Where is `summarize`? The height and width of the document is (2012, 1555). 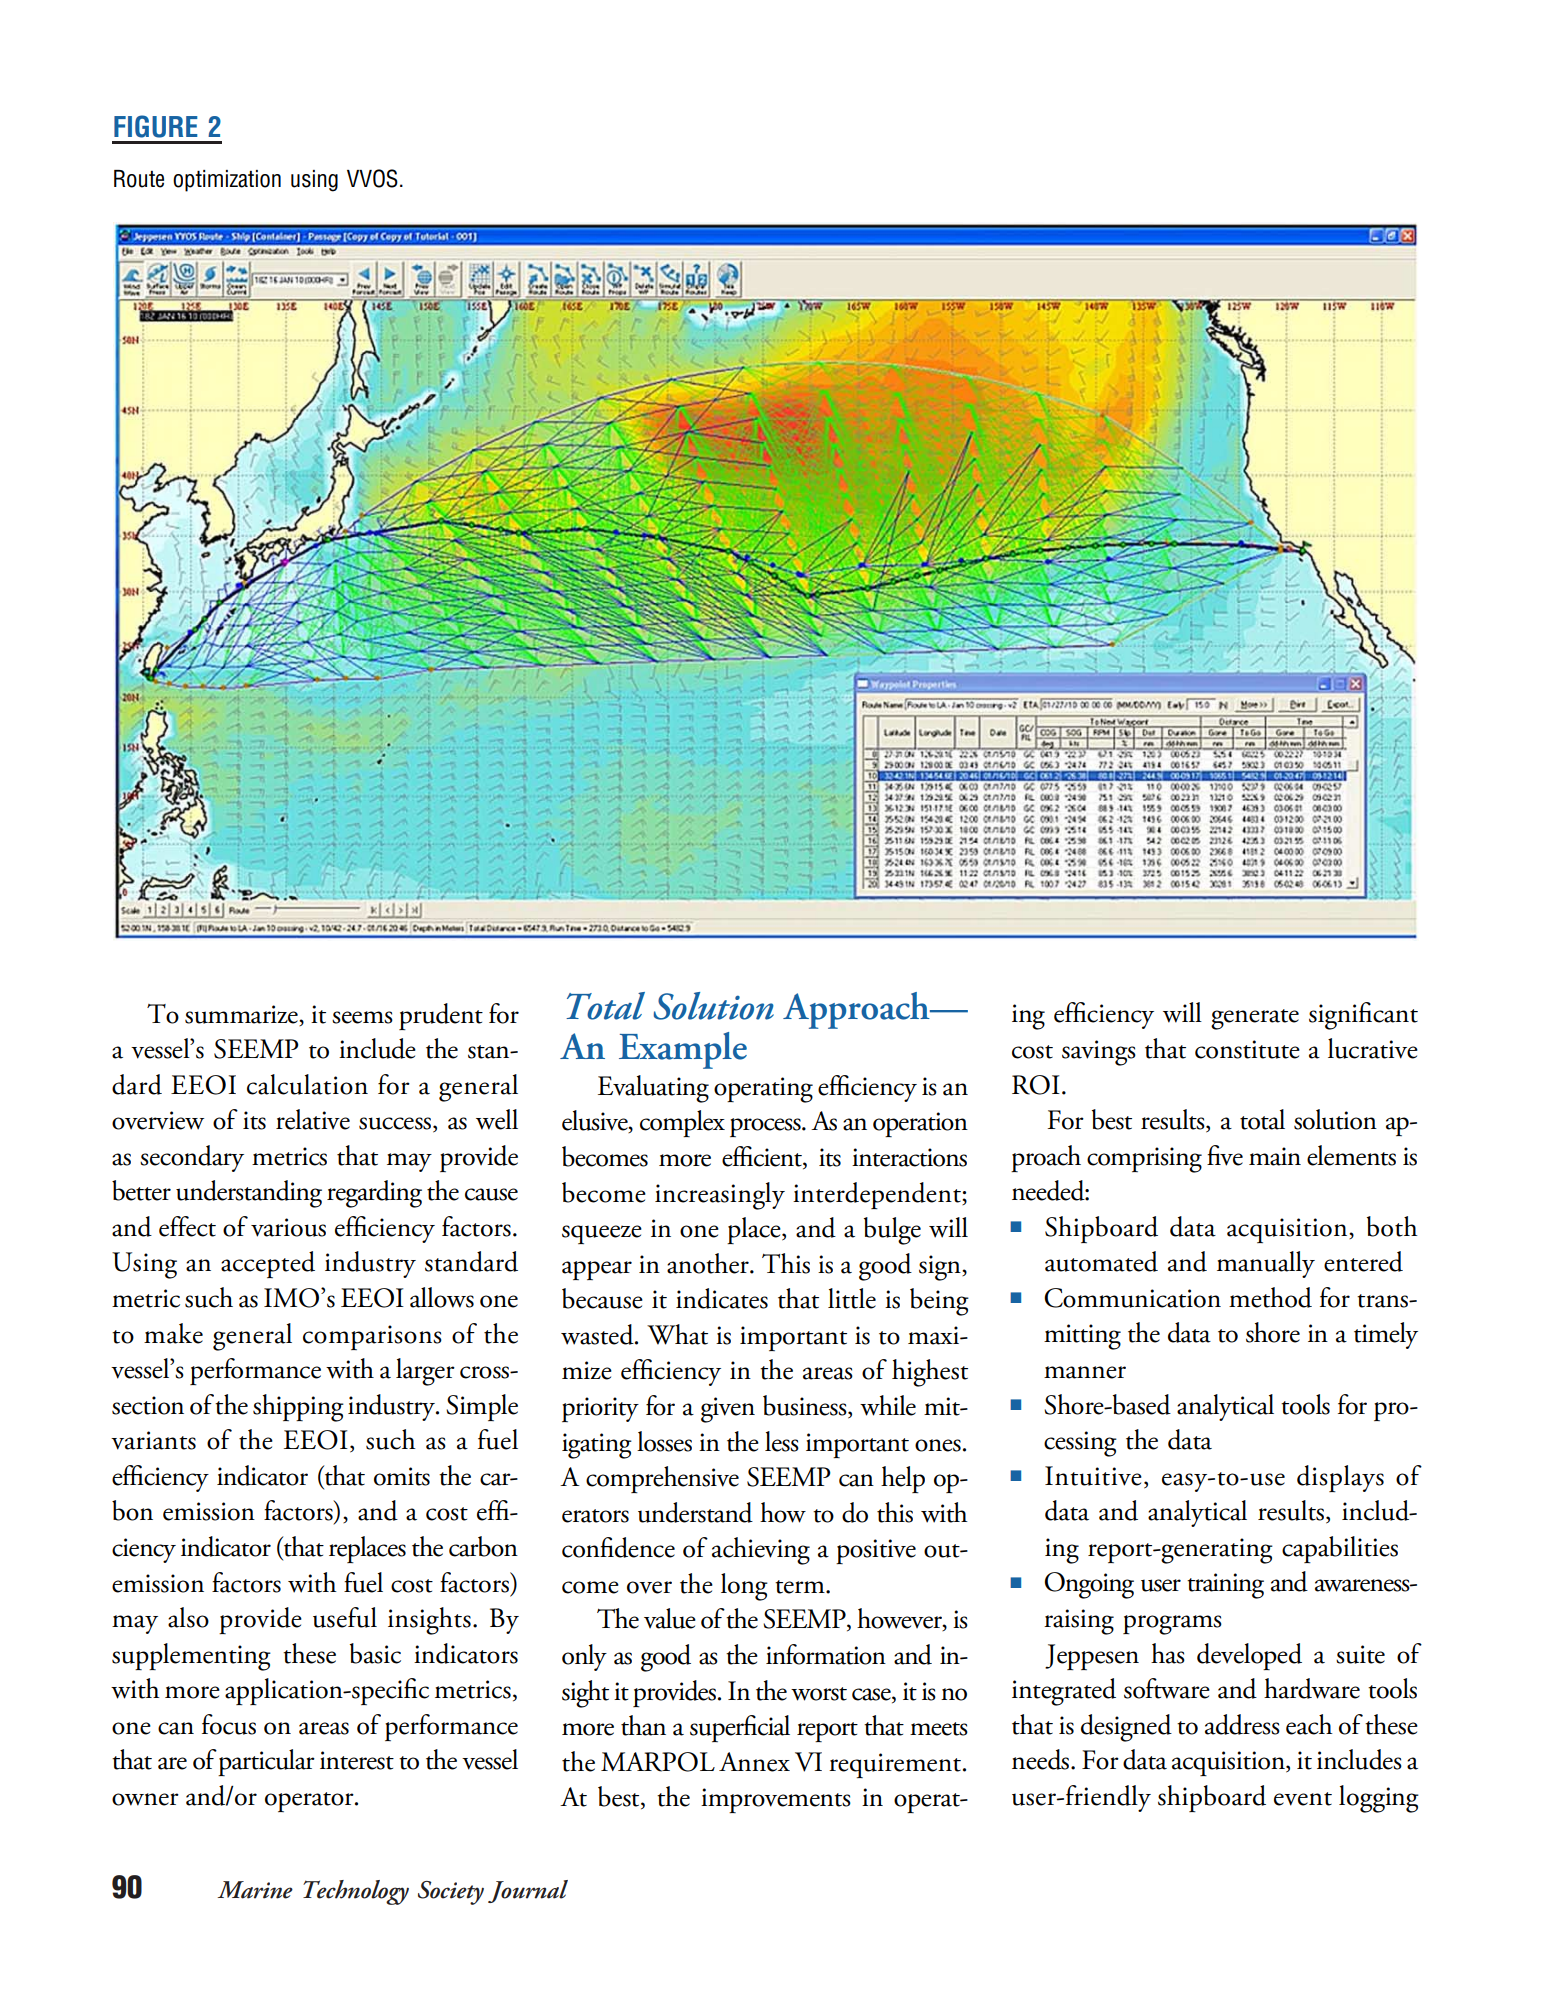 summarize is located at coordinates (242, 1015).
